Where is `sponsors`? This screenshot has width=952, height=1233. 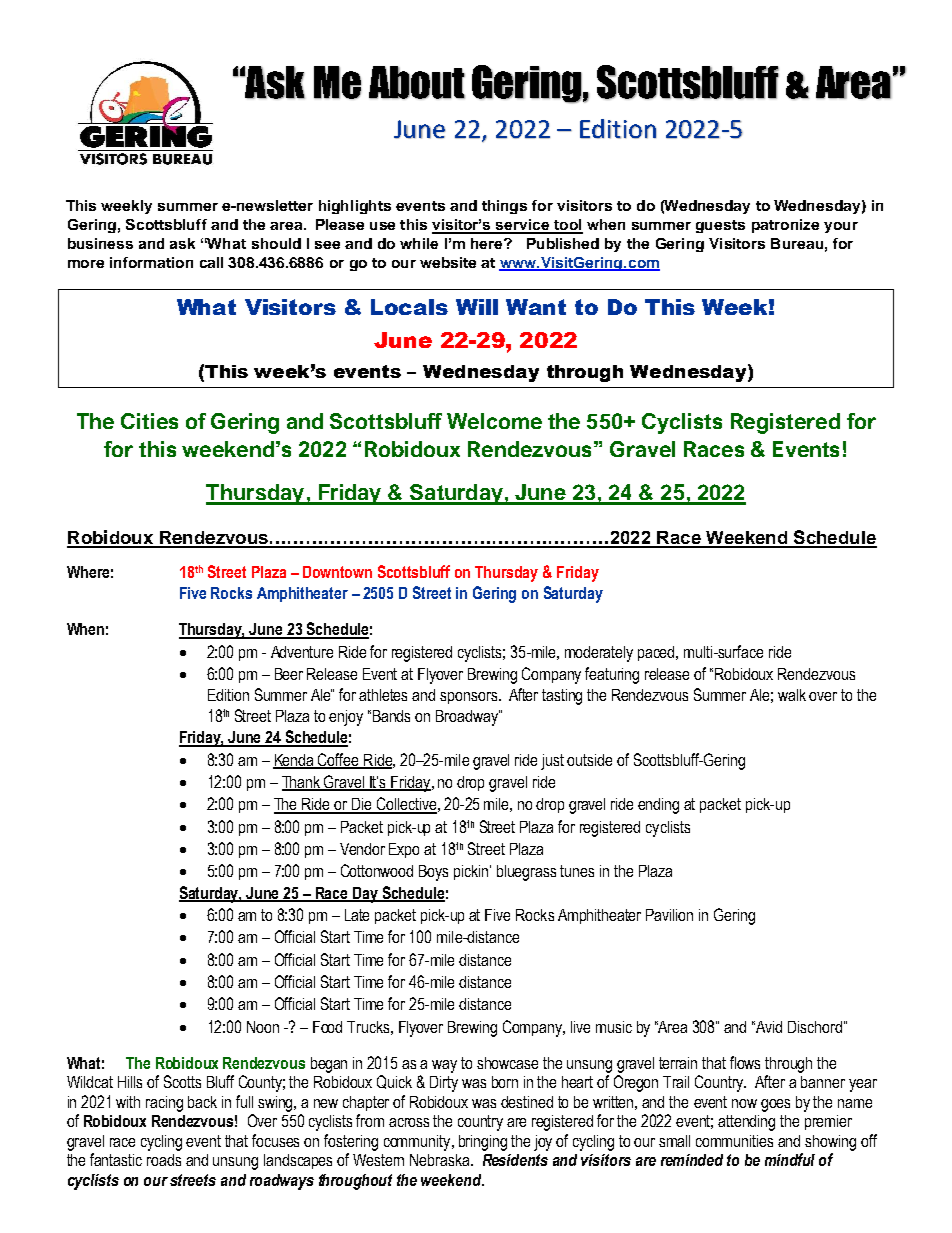
sponsors is located at coordinates (468, 698).
